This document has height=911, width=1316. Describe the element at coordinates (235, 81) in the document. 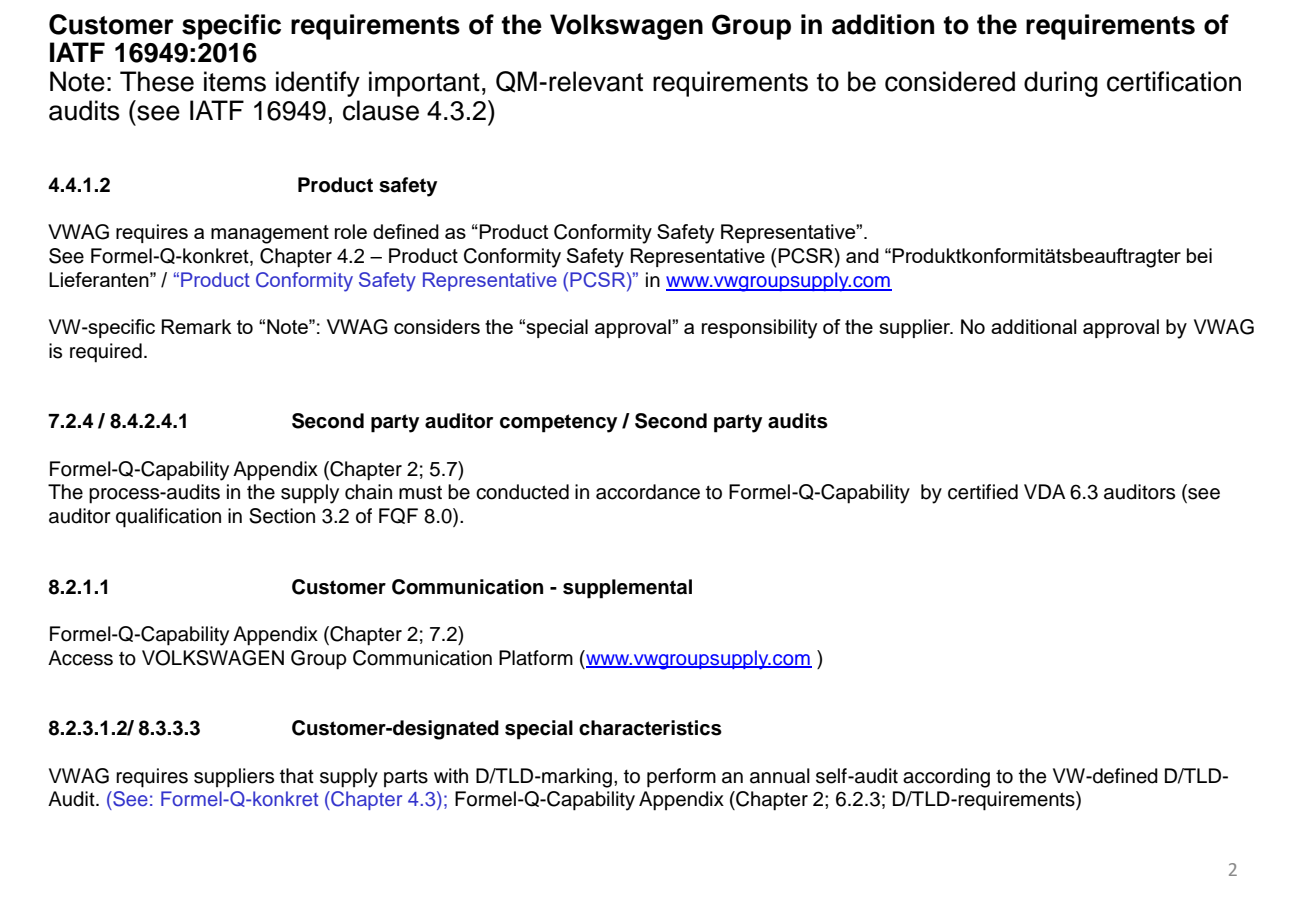

I see `items` at that location.
